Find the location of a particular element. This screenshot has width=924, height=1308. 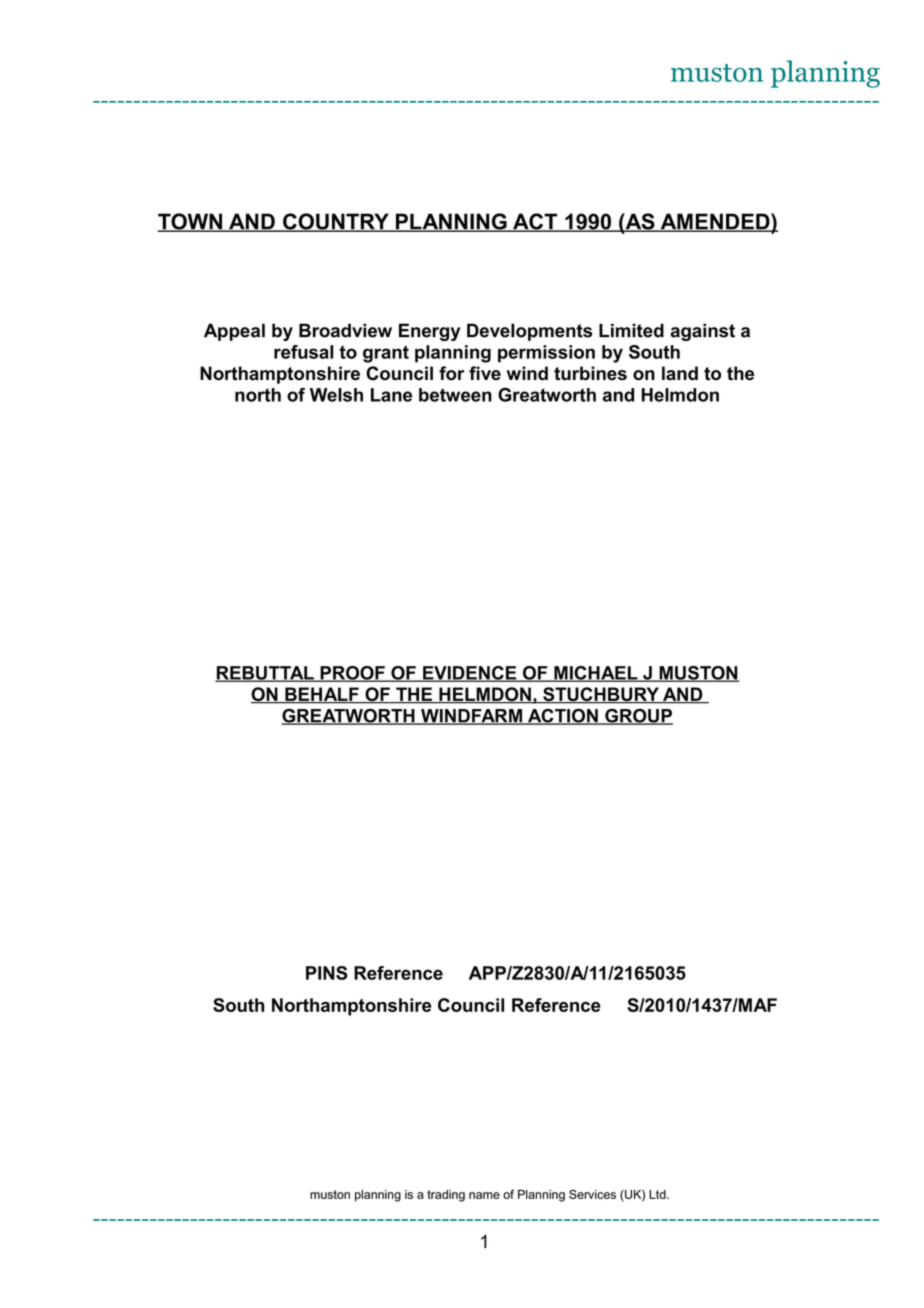

Welsh is located at coordinates (336, 395).
